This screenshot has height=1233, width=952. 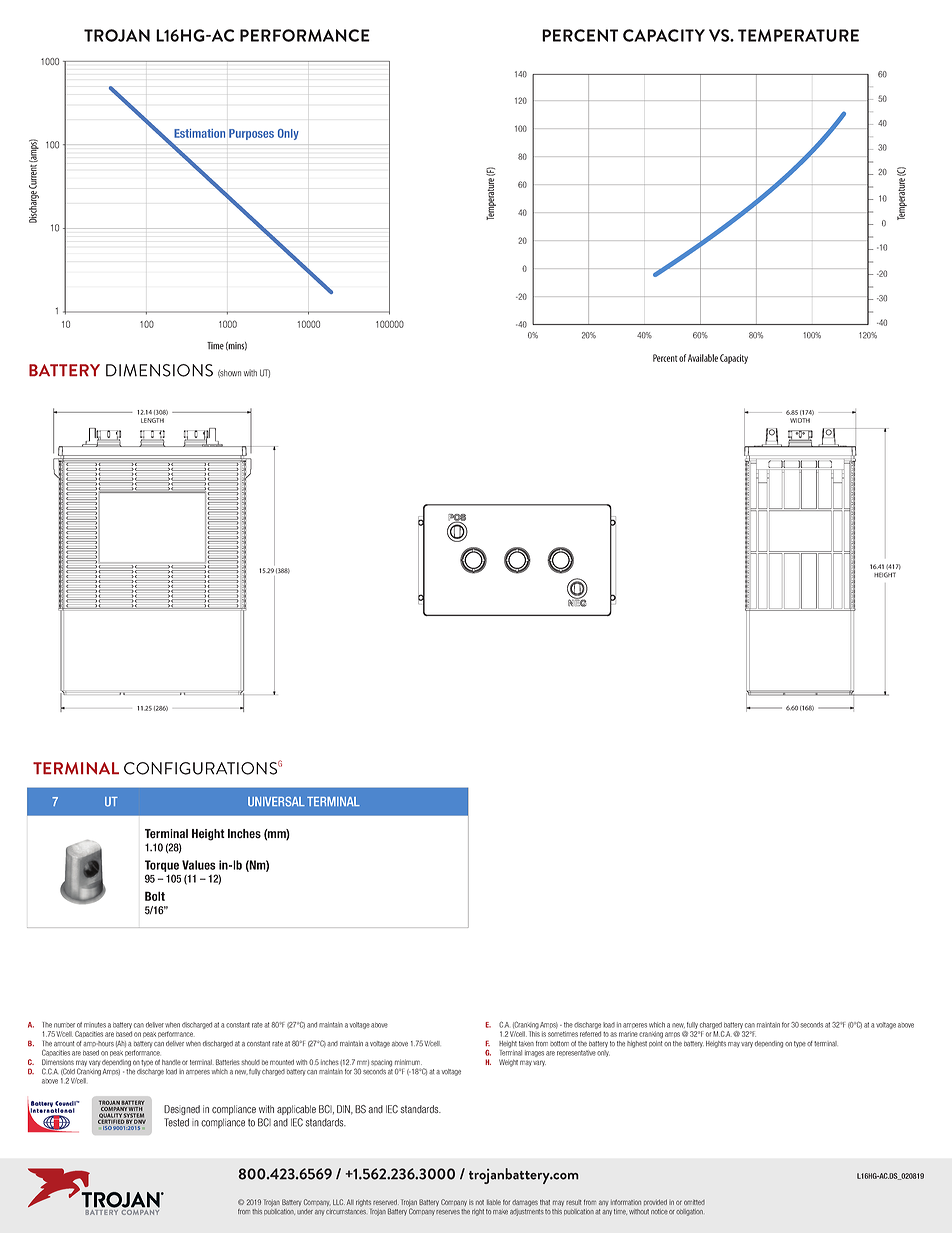 I want to click on Values, so click(x=199, y=865).
